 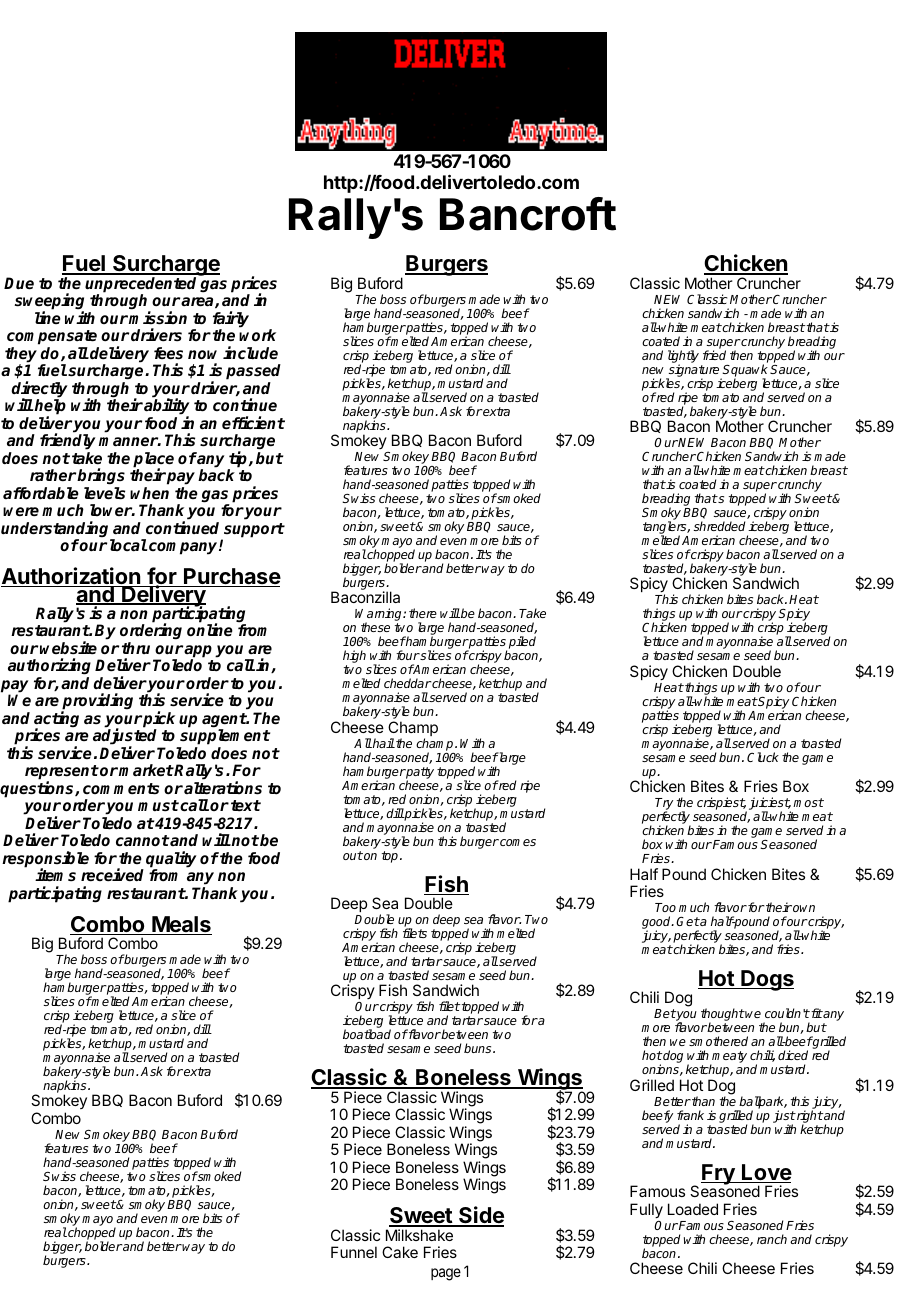 I want to click on Get, so click(x=688, y=921).
